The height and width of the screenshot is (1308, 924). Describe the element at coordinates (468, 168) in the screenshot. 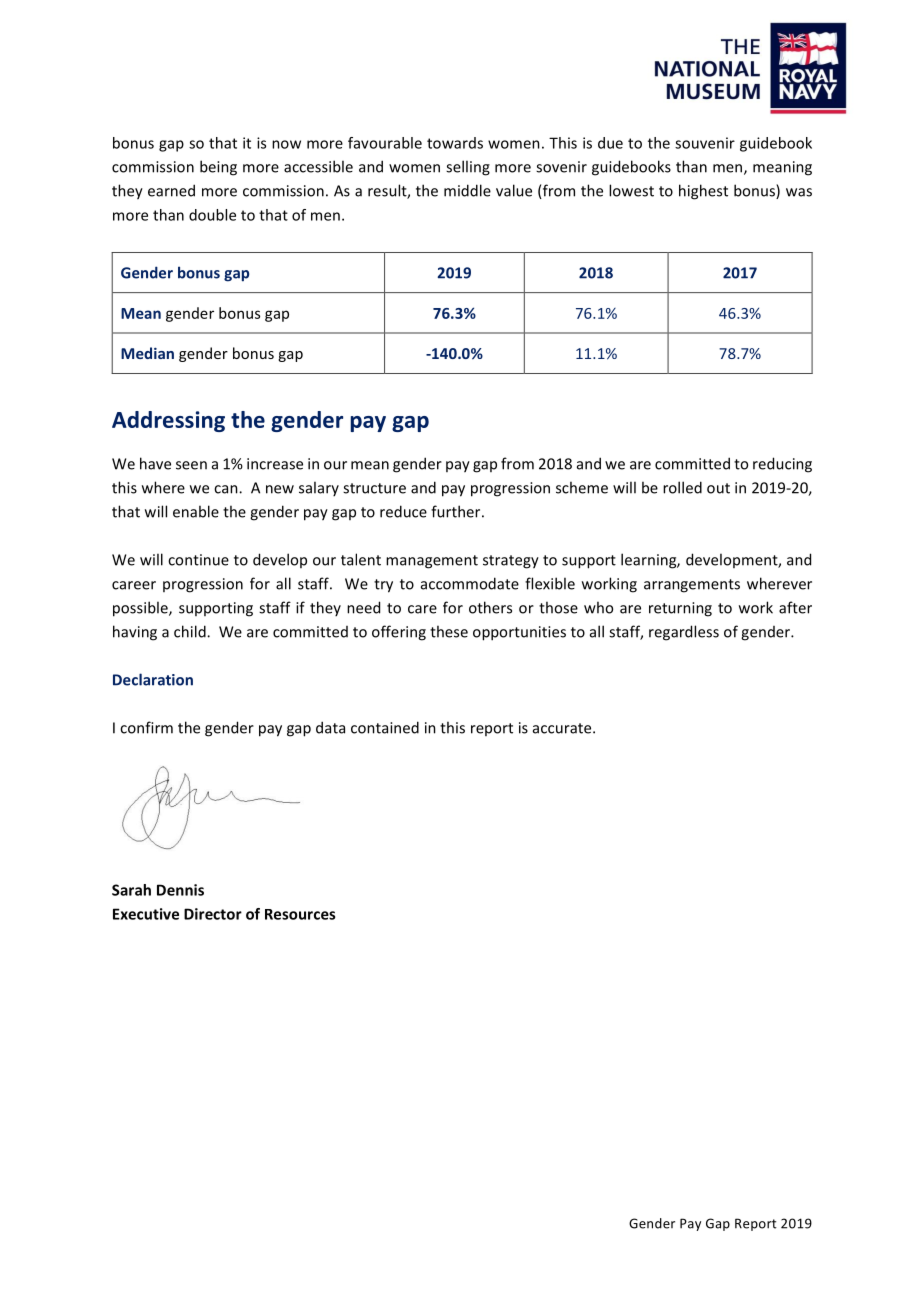

I see `selling` at that location.
